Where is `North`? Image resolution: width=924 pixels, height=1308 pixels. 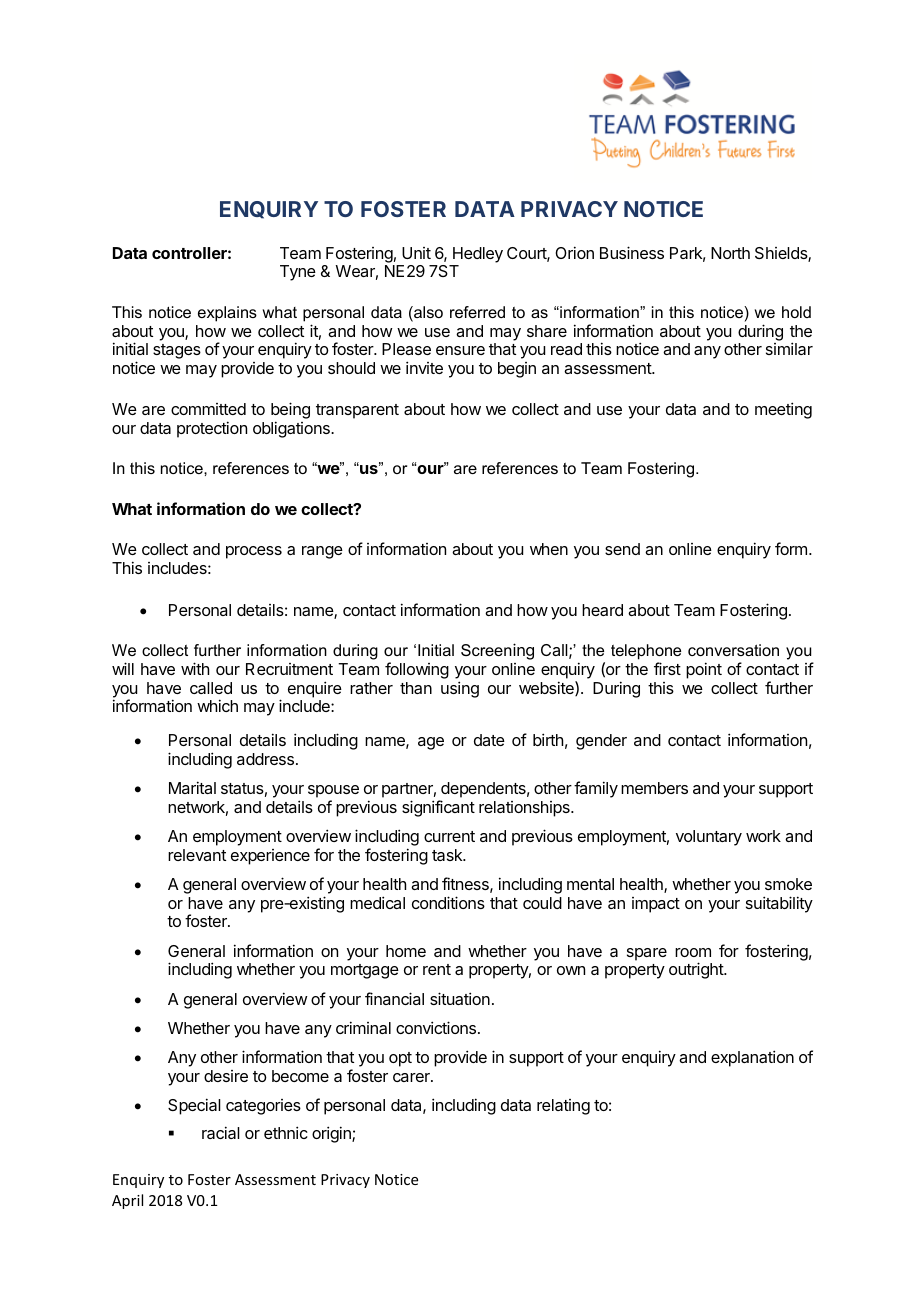 North is located at coordinates (730, 253).
